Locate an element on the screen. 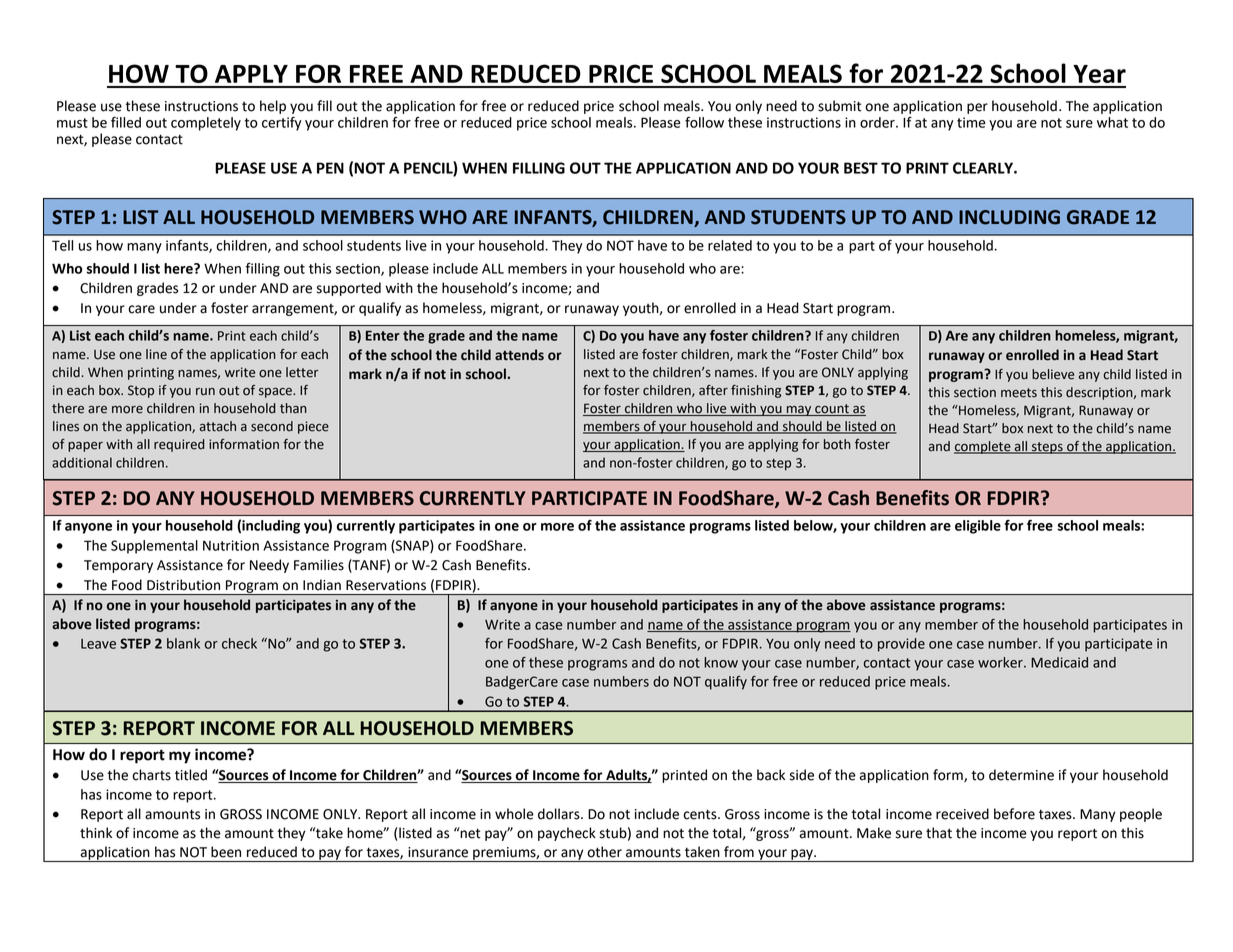 This screenshot has width=1233, height=952. required is located at coordinates (179, 445).
